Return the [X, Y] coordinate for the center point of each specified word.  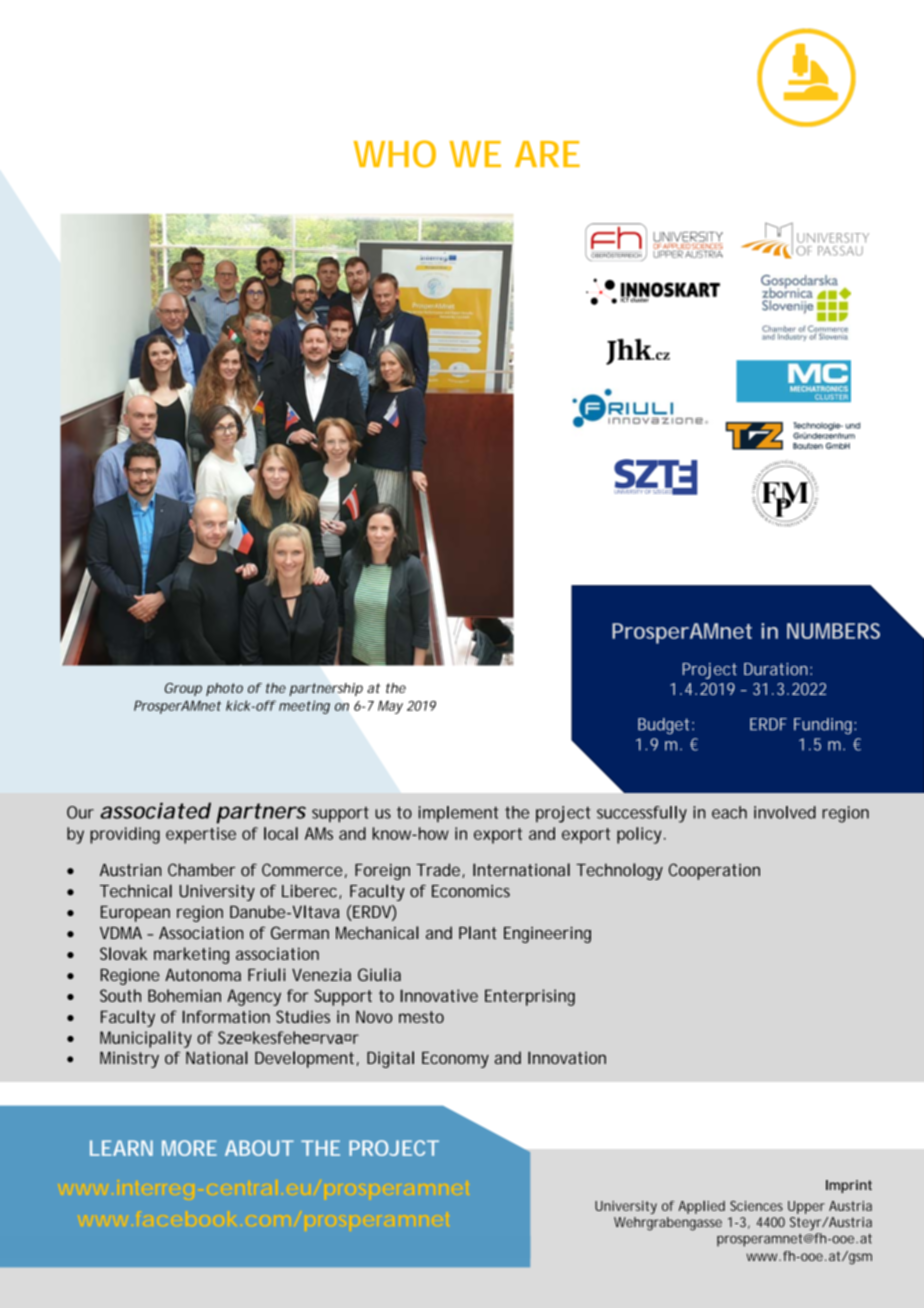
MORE [189, 1148]
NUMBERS [833, 631]
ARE [547, 154]
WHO [395, 154]
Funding [824, 726]
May [390, 707]
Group [183, 689]
